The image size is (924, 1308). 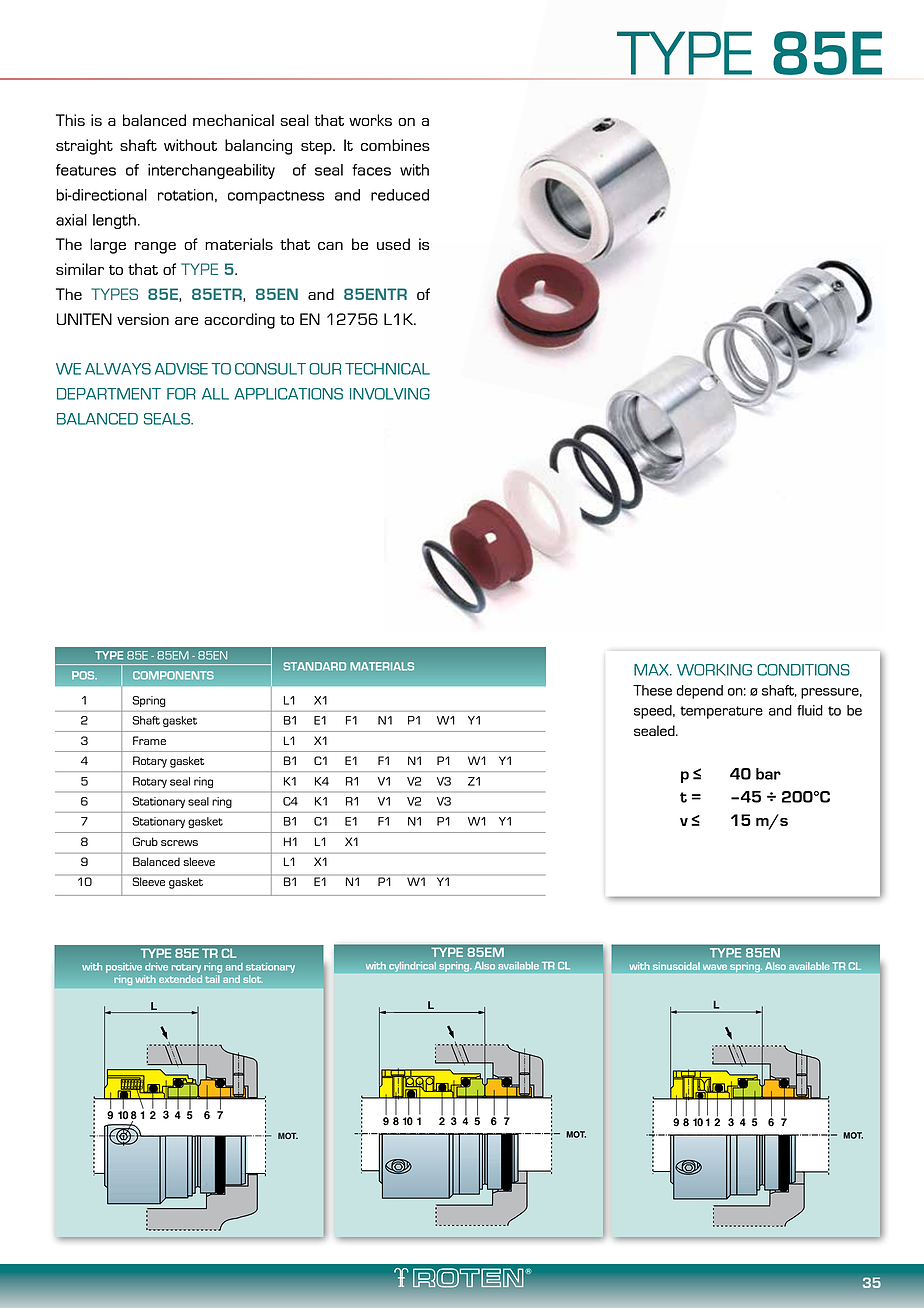 I want to click on drive, so click(x=156, y=967).
